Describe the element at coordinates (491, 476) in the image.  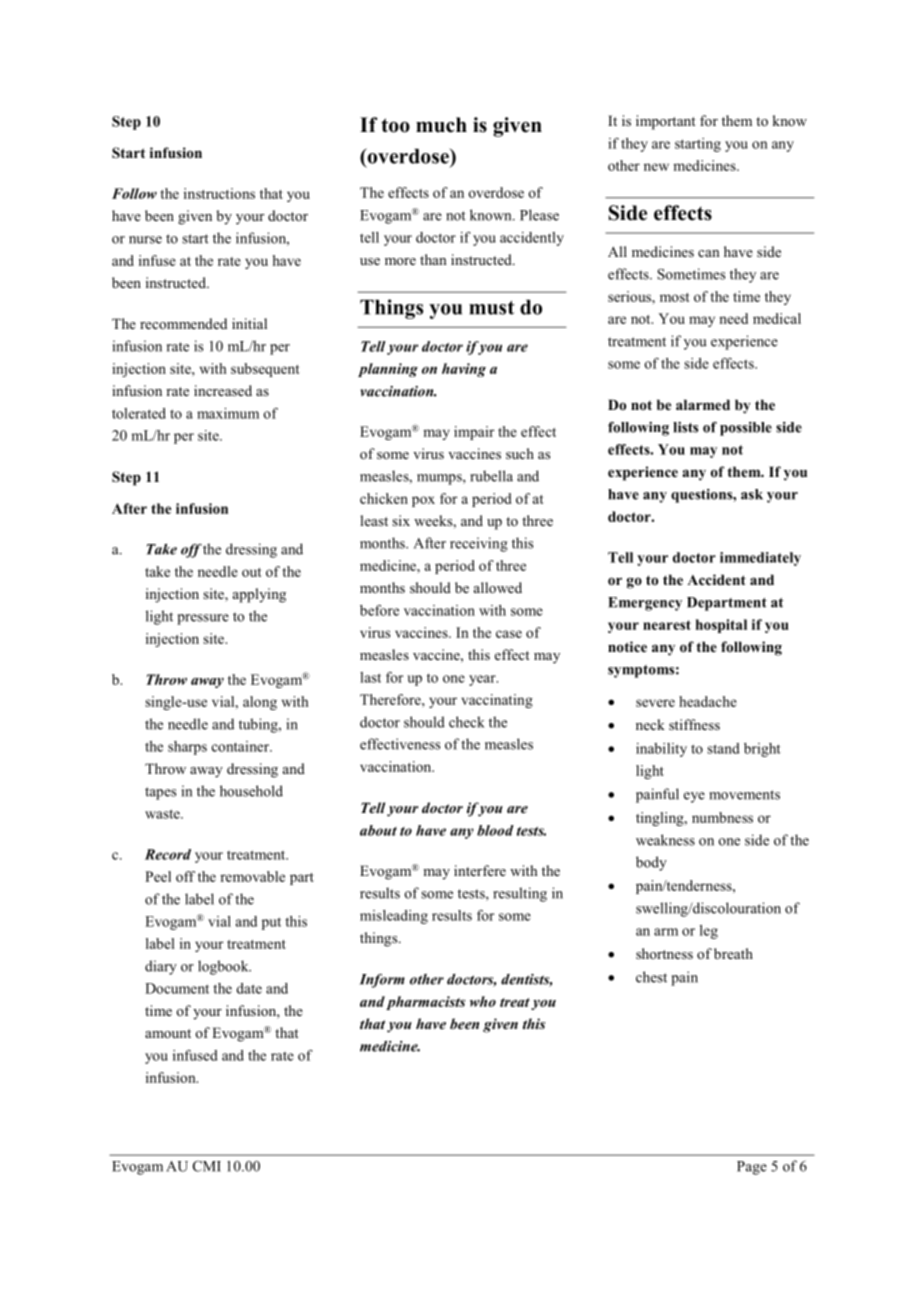
I see `rubella` at that location.
